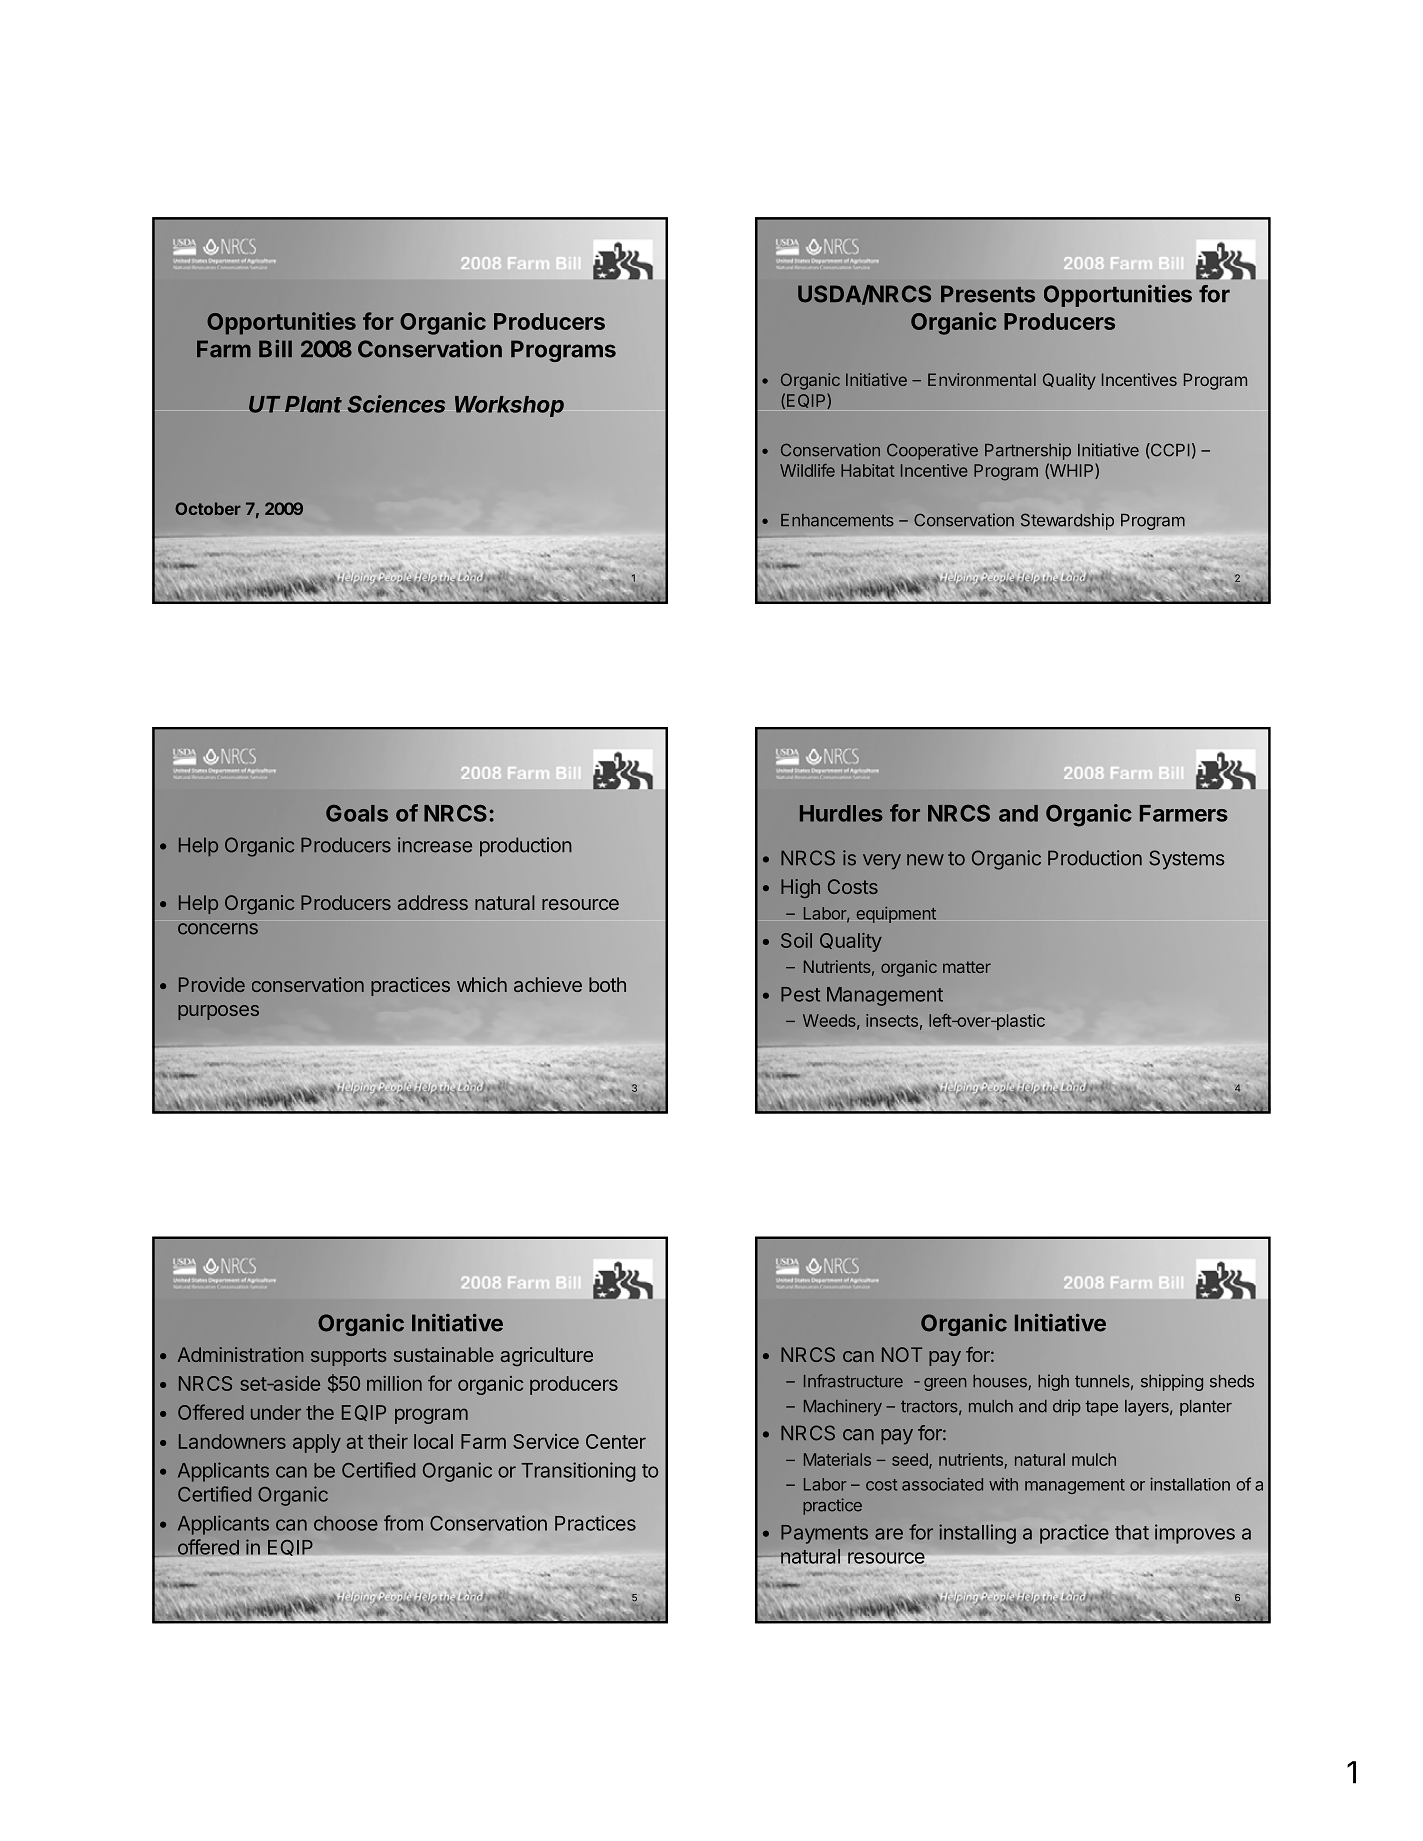 The height and width of the screenshot is (1841, 1423). Describe the element at coordinates (1186, 860) in the screenshot. I see `Systems` at that location.
